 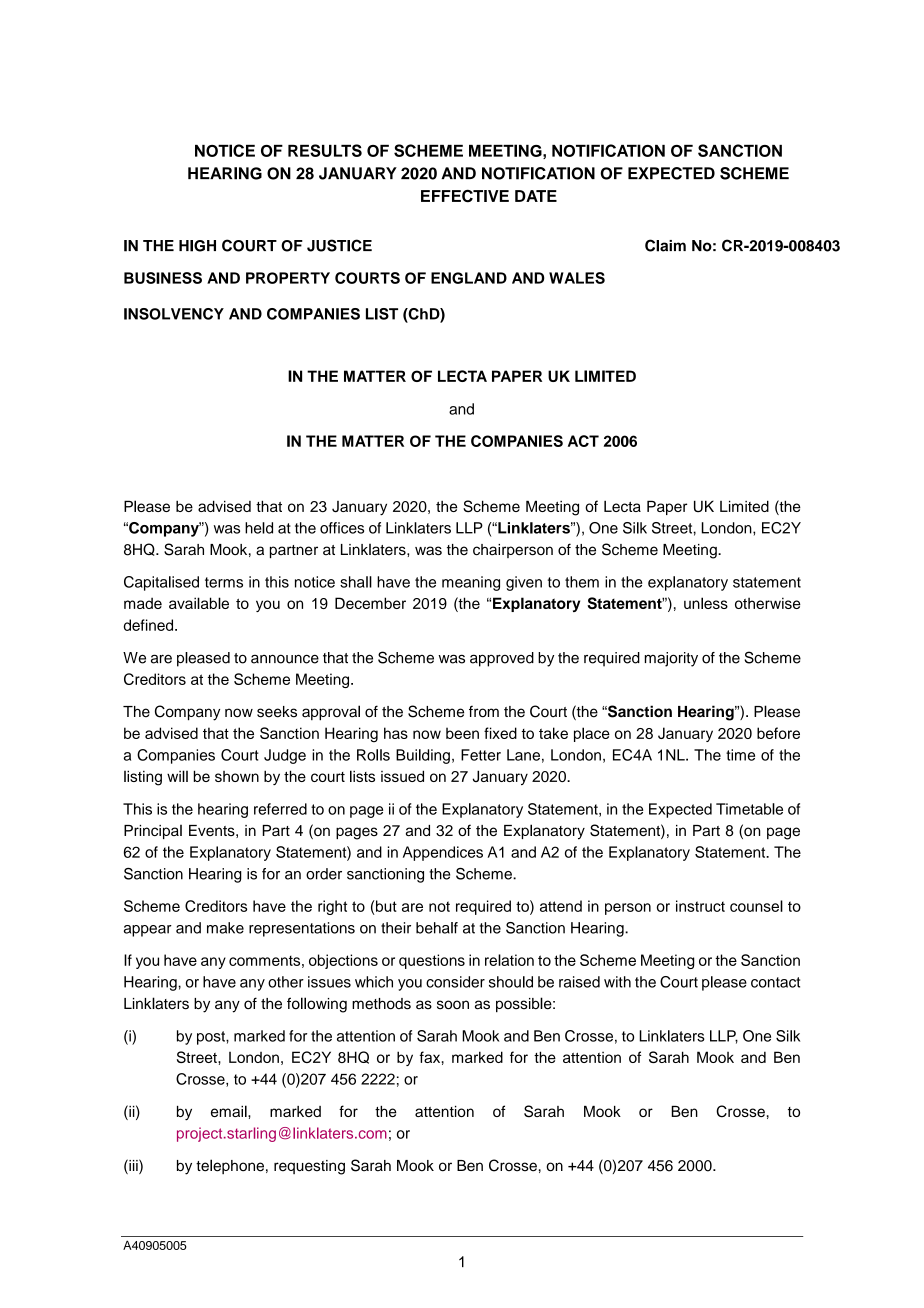 What do you see at coordinates (665, 245) in the image?
I see `Claim` at bounding box center [665, 245].
